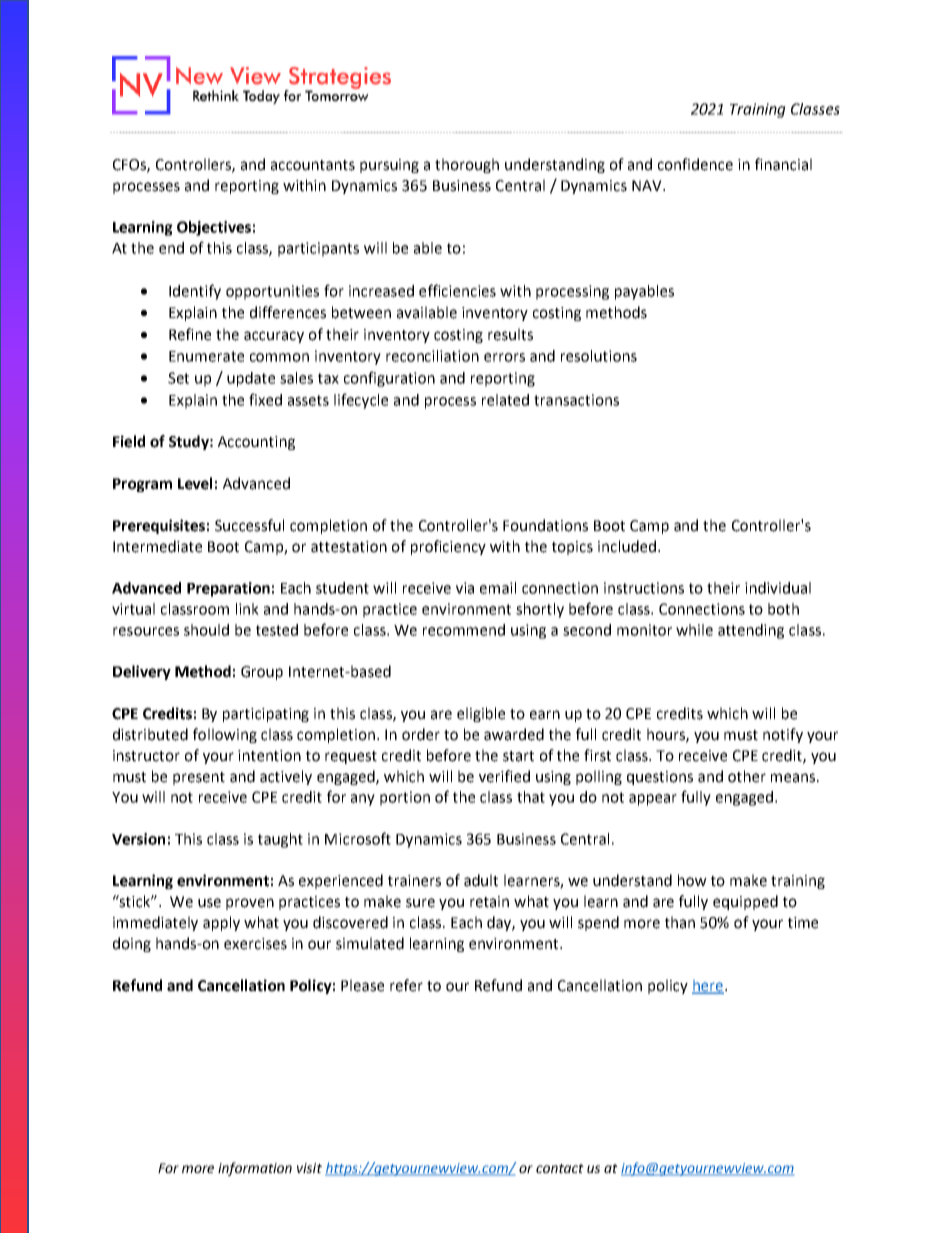 The width and height of the document is (952, 1233). I want to click on visit, so click(309, 1168).
